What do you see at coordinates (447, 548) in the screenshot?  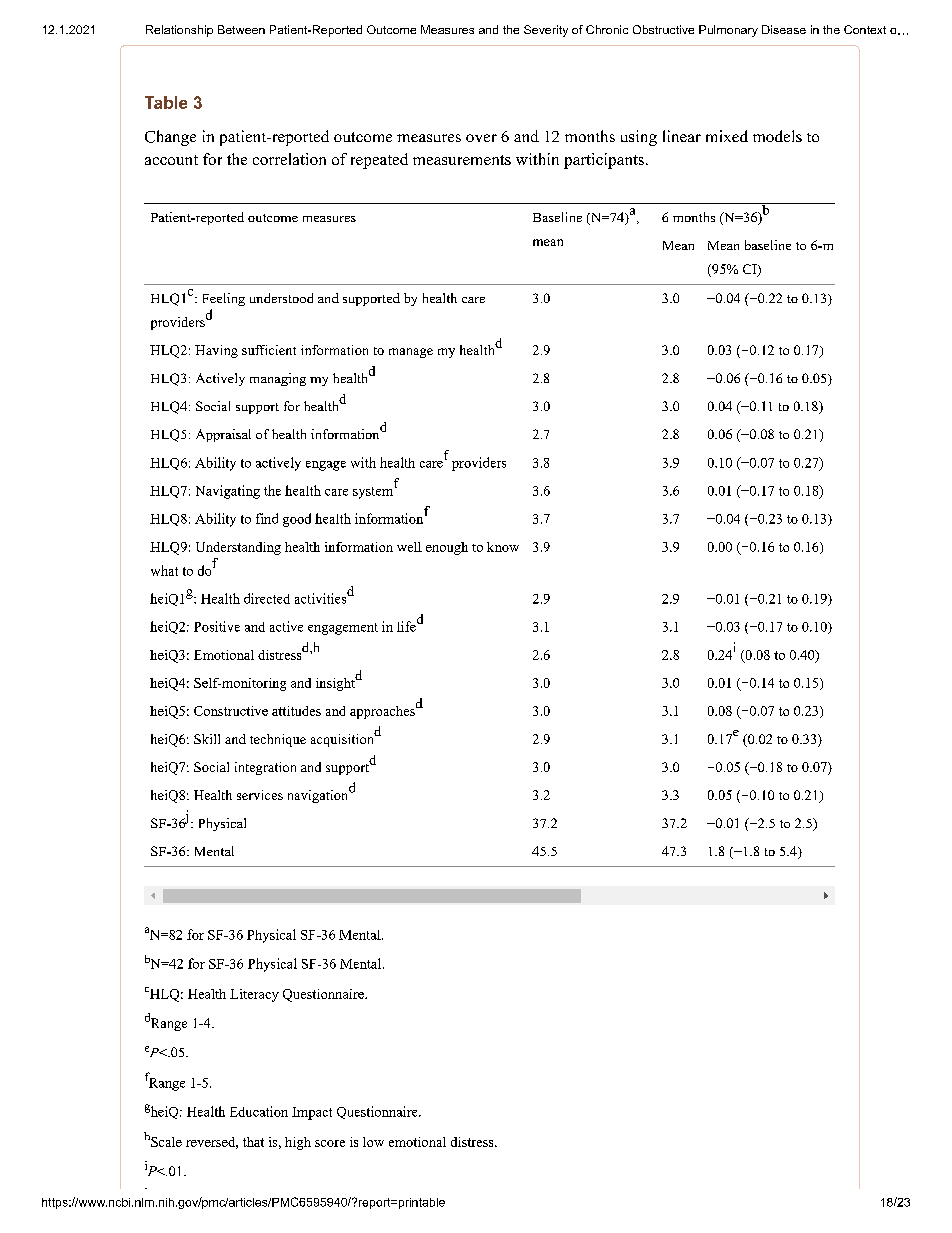 I see `enough` at bounding box center [447, 548].
